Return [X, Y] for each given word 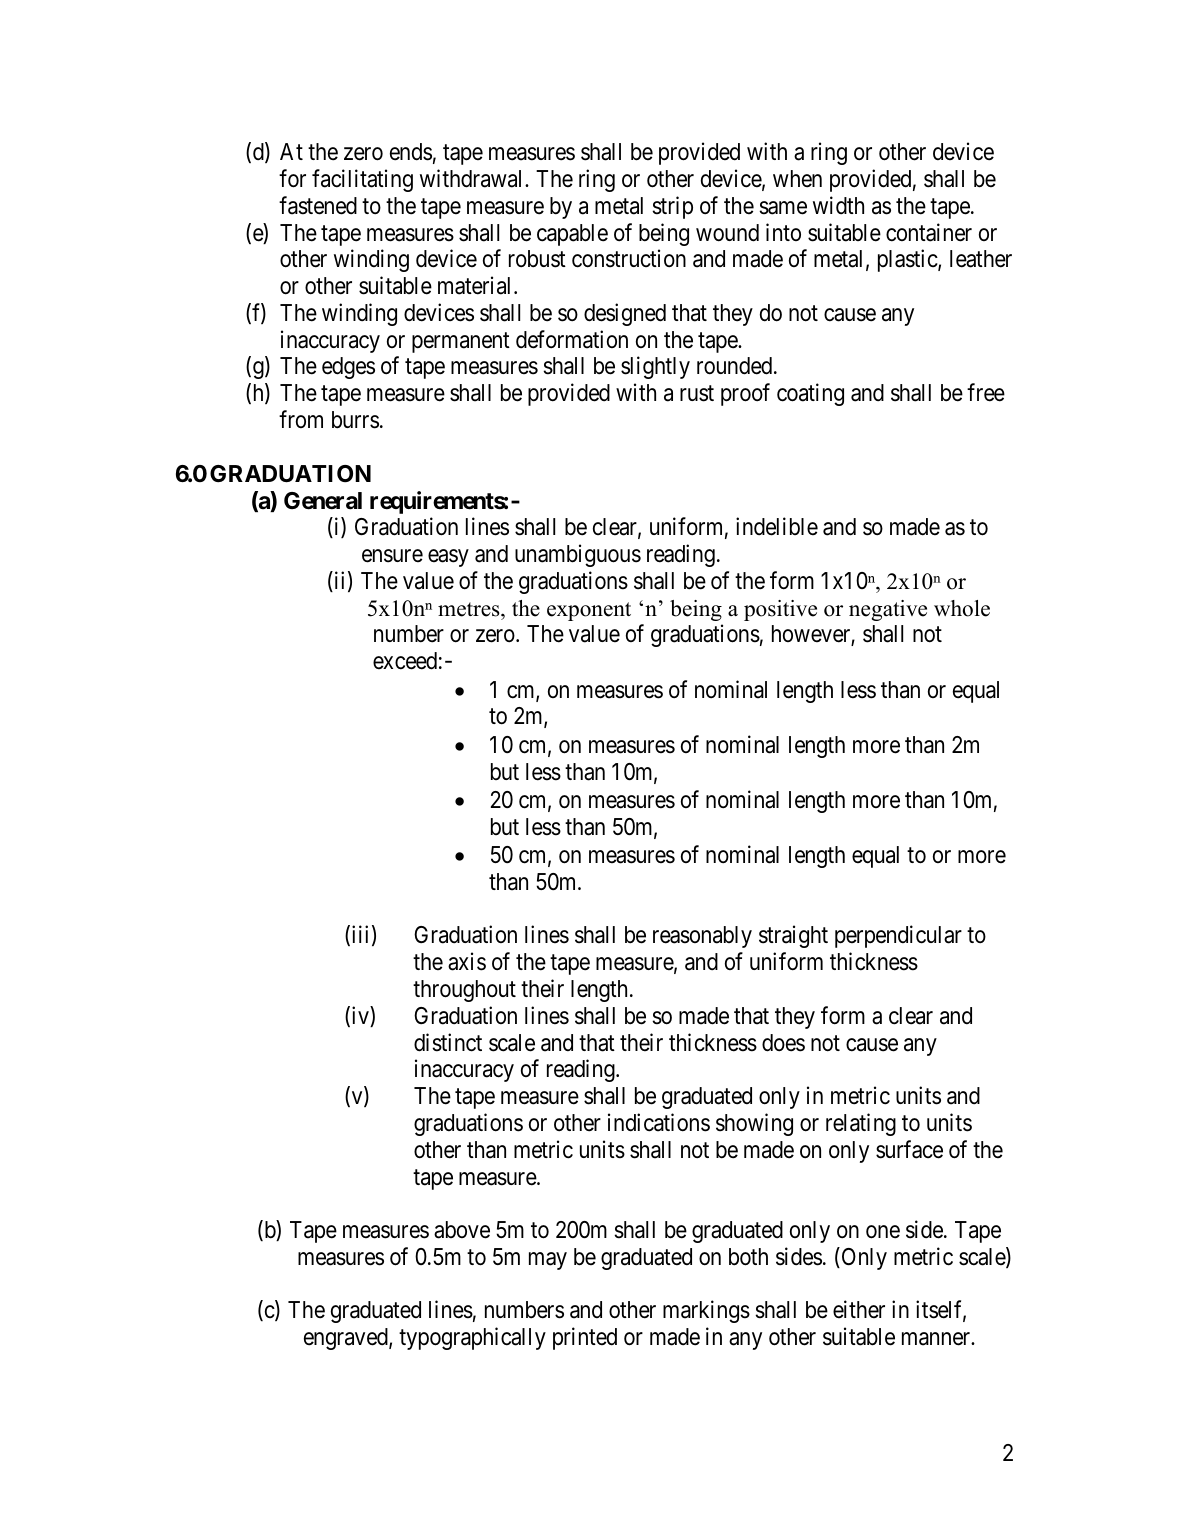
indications [659, 1122]
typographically [472, 1338]
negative [888, 610]
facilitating [362, 180]
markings [706, 1312]
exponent [589, 611]
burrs [355, 420]
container [929, 232]
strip [672, 207]
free [986, 392]
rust [697, 394]
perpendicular [898, 937]
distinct [448, 1042]
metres [470, 609]
